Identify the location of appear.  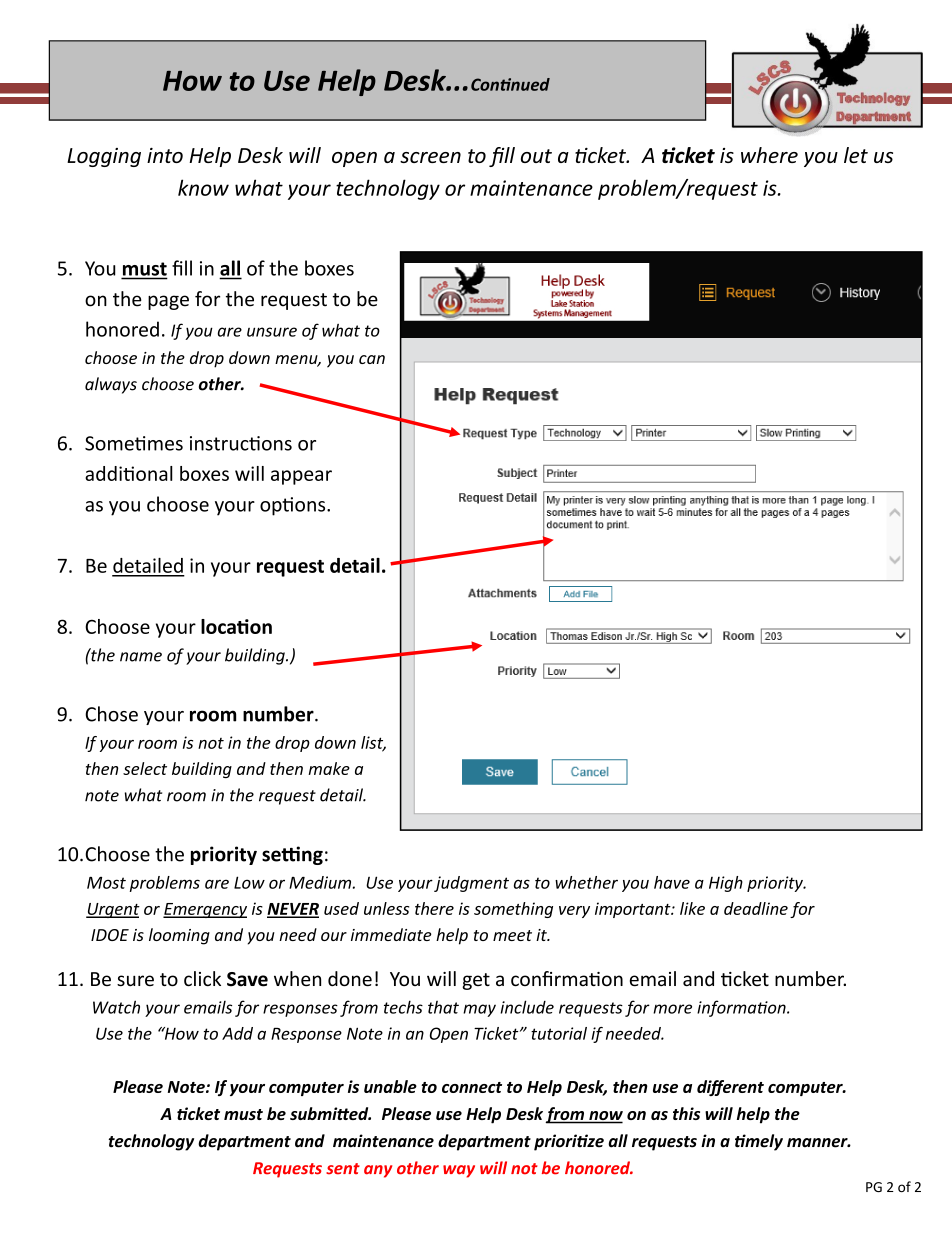
(301, 477).
